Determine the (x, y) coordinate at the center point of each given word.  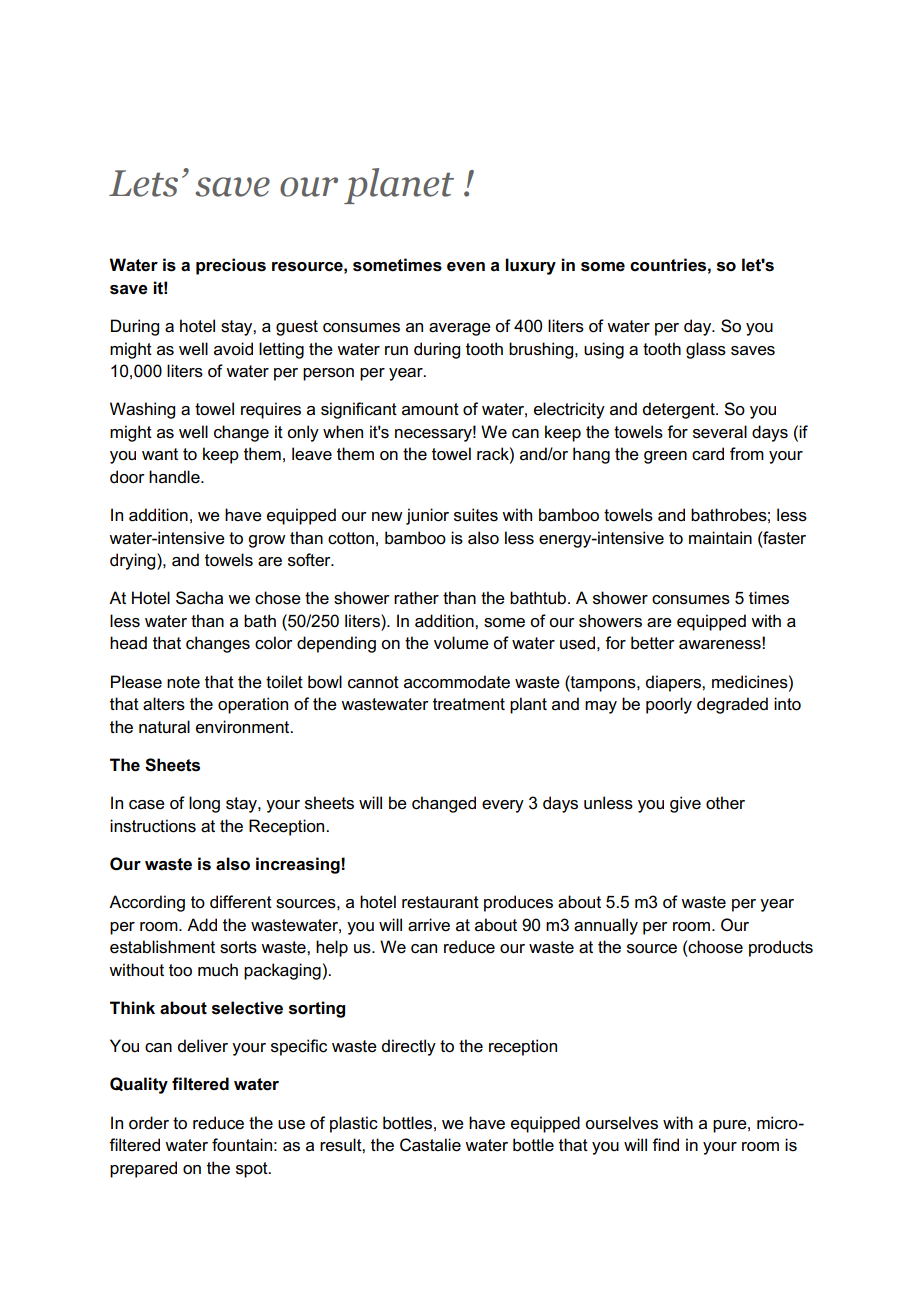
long (204, 804)
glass (706, 350)
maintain (720, 538)
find (665, 1144)
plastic (354, 1124)
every (503, 806)
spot (253, 1170)
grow (267, 541)
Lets (143, 183)
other (725, 803)
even (466, 267)
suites (476, 515)
